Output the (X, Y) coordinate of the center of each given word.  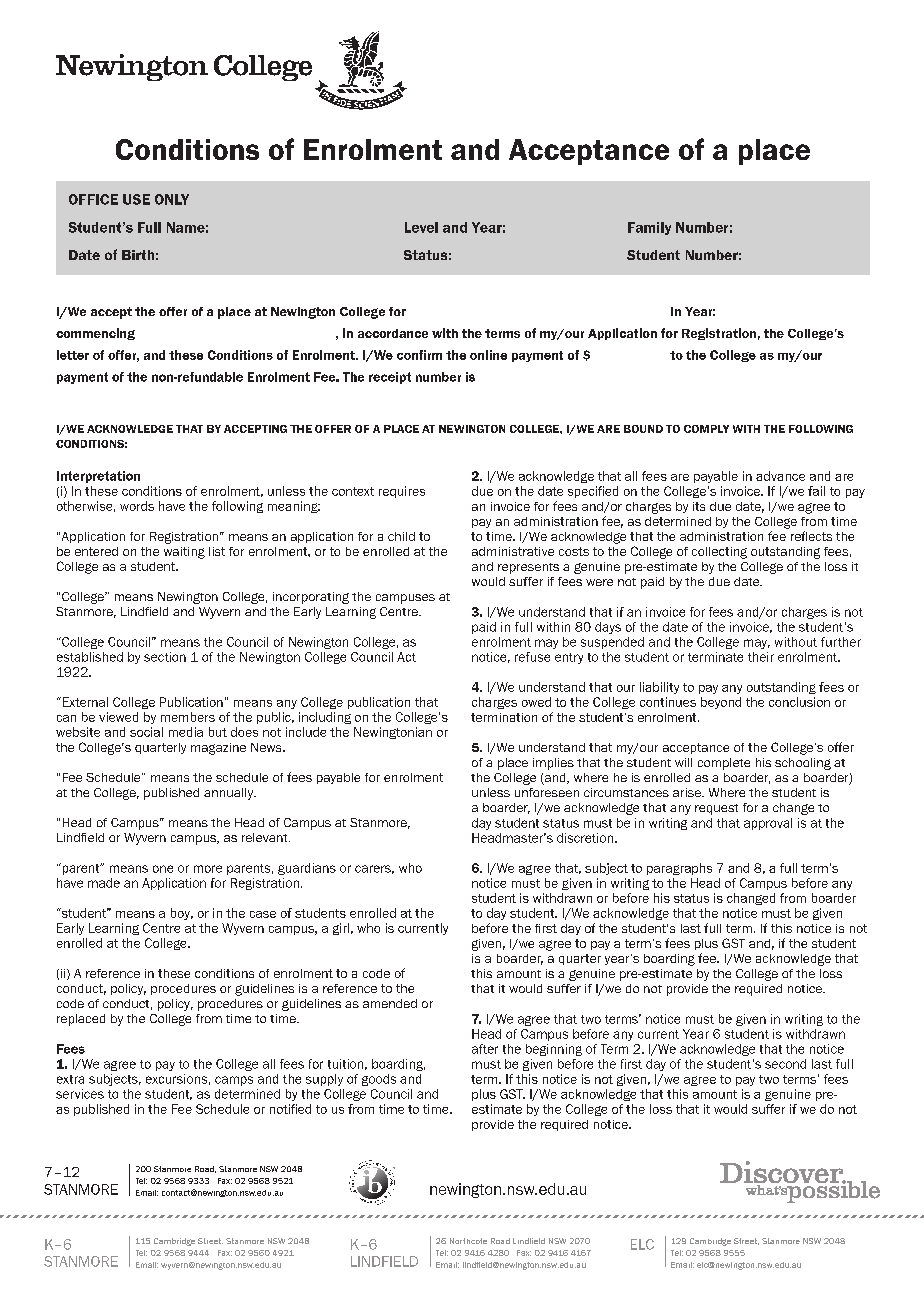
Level (421, 227)
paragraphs (679, 869)
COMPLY (706, 429)
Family (649, 228)
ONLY (172, 199)
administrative (513, 551)
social (146, 732)
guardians (307, 869)
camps (234, 1081)
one (163, 869)
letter (73, 355)
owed (536, 702)
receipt (390, 378)
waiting (184, 553)
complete (724, 764)
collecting (719, 553)
